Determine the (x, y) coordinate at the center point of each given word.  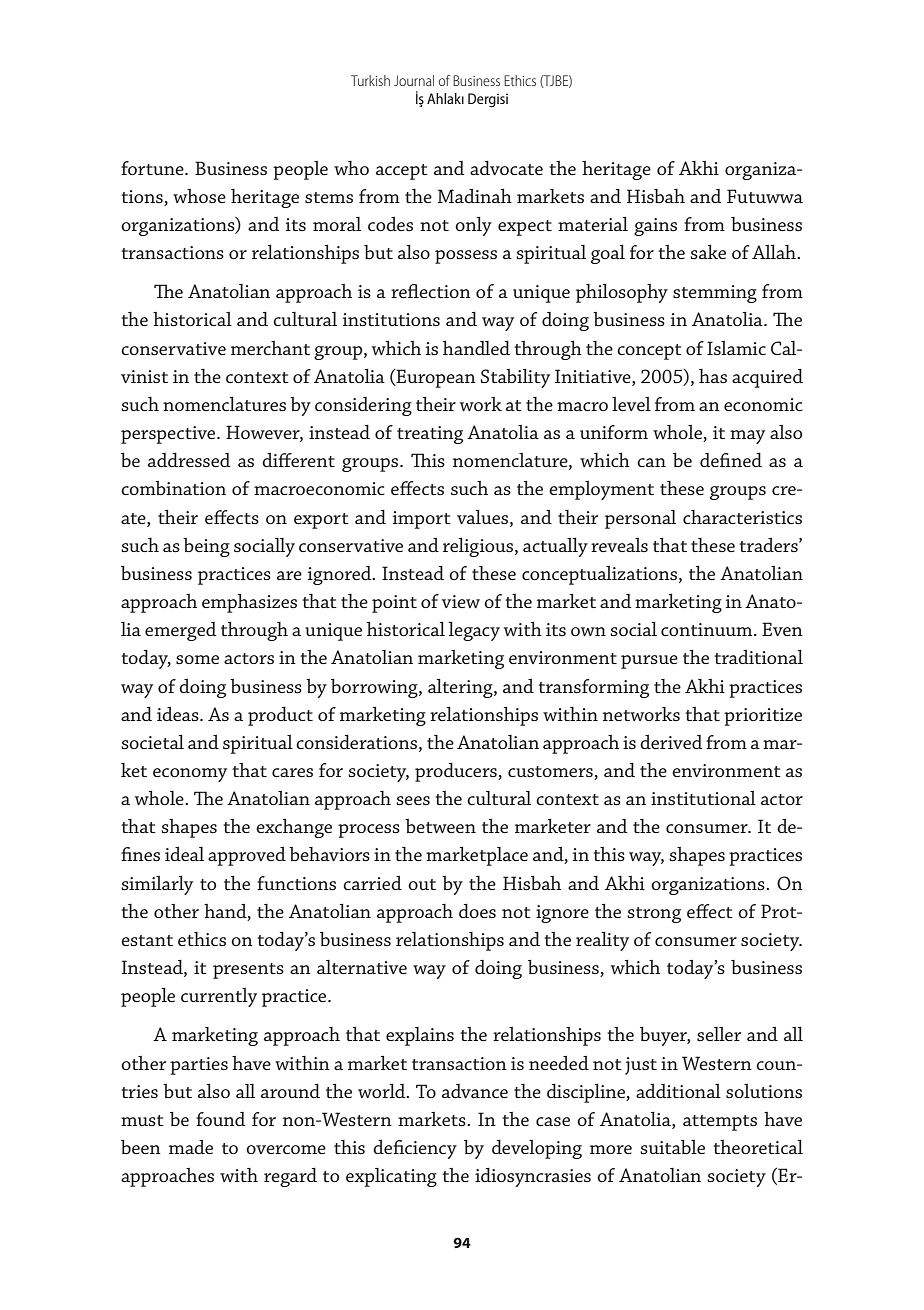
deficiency (415, 1149)
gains (655, 227)
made (191, 1147)
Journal (414, 80)
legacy (474, 631)
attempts (720, 1123)
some (197, 659)
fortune (153, 168)
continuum (708, 629)
